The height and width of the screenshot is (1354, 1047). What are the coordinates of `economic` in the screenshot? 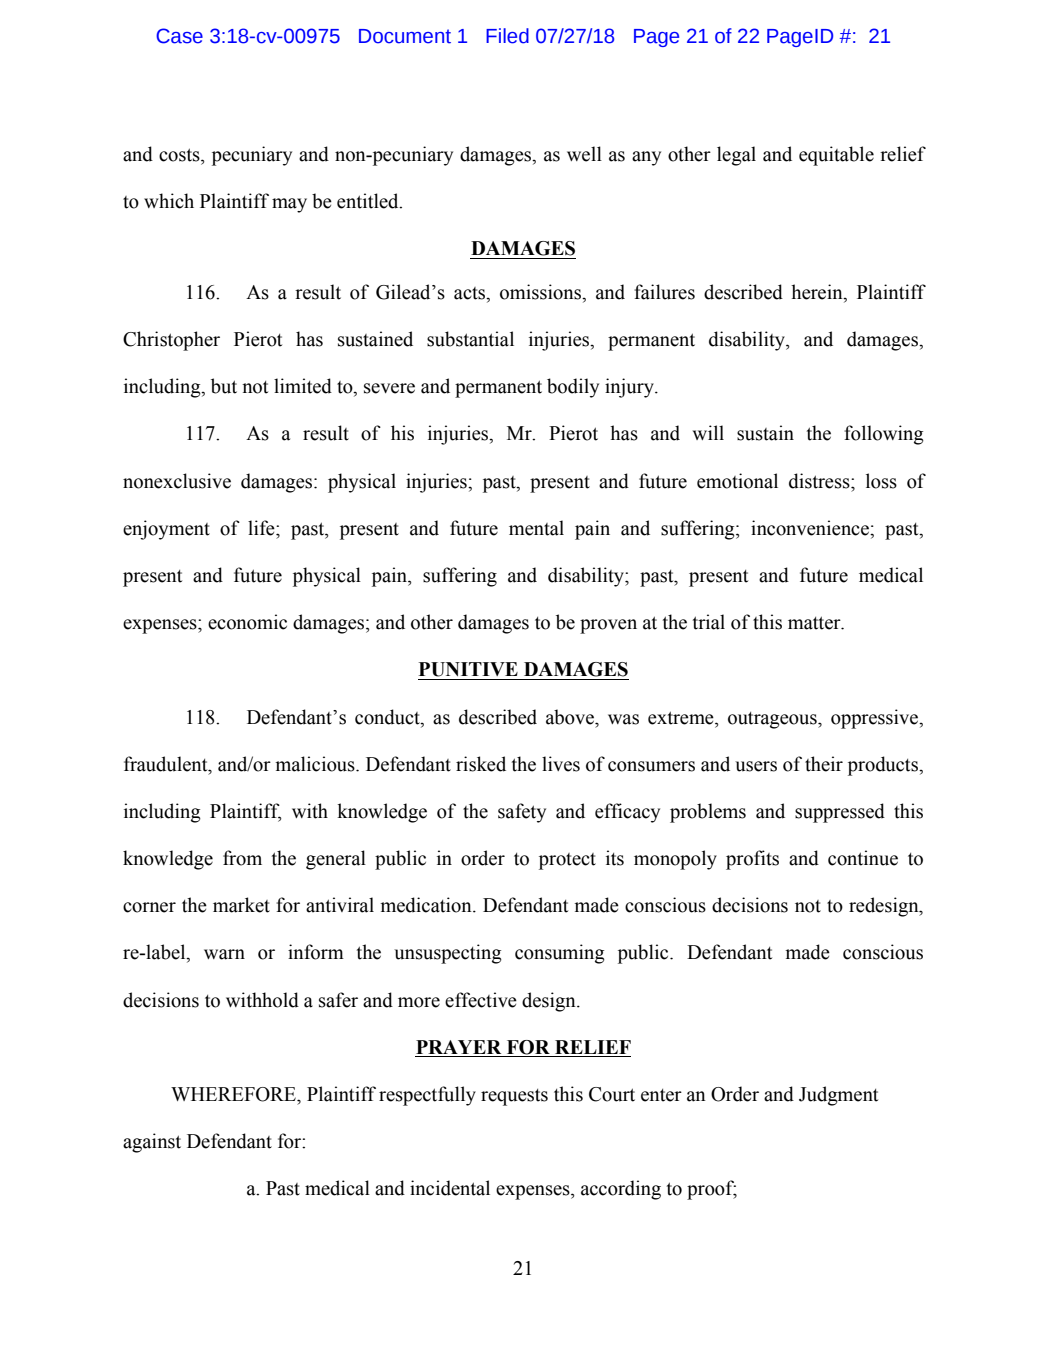 It's located at (247, 622).
